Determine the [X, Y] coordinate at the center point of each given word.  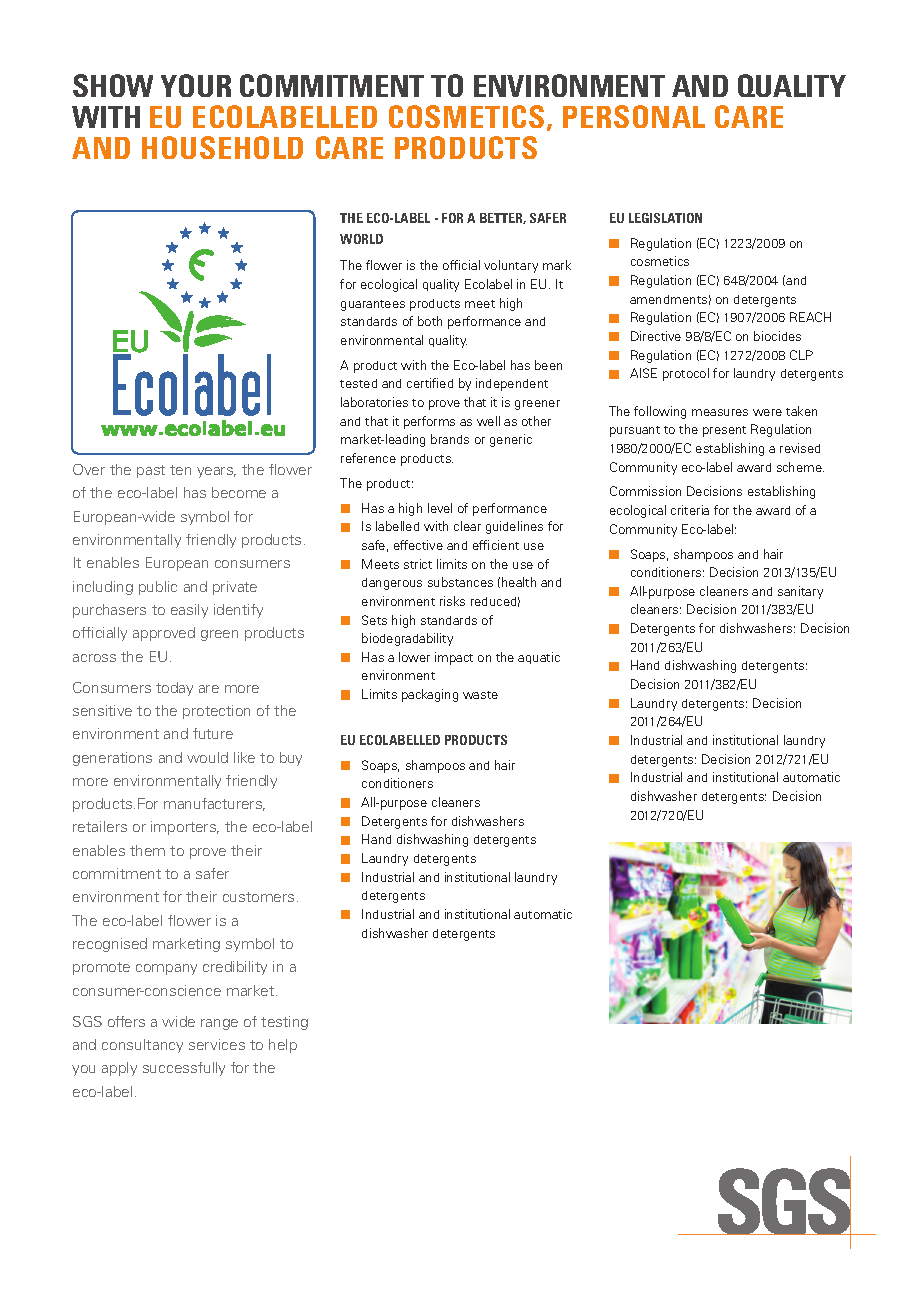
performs [429, 422]
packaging [430, 695]
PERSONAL [634, 116]
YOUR [196, 85]
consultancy [142, 1046]
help [283, 1046]
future [213, 733]
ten [180, 470]
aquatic [539, 658]
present [724, 431]
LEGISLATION [665, 218]
